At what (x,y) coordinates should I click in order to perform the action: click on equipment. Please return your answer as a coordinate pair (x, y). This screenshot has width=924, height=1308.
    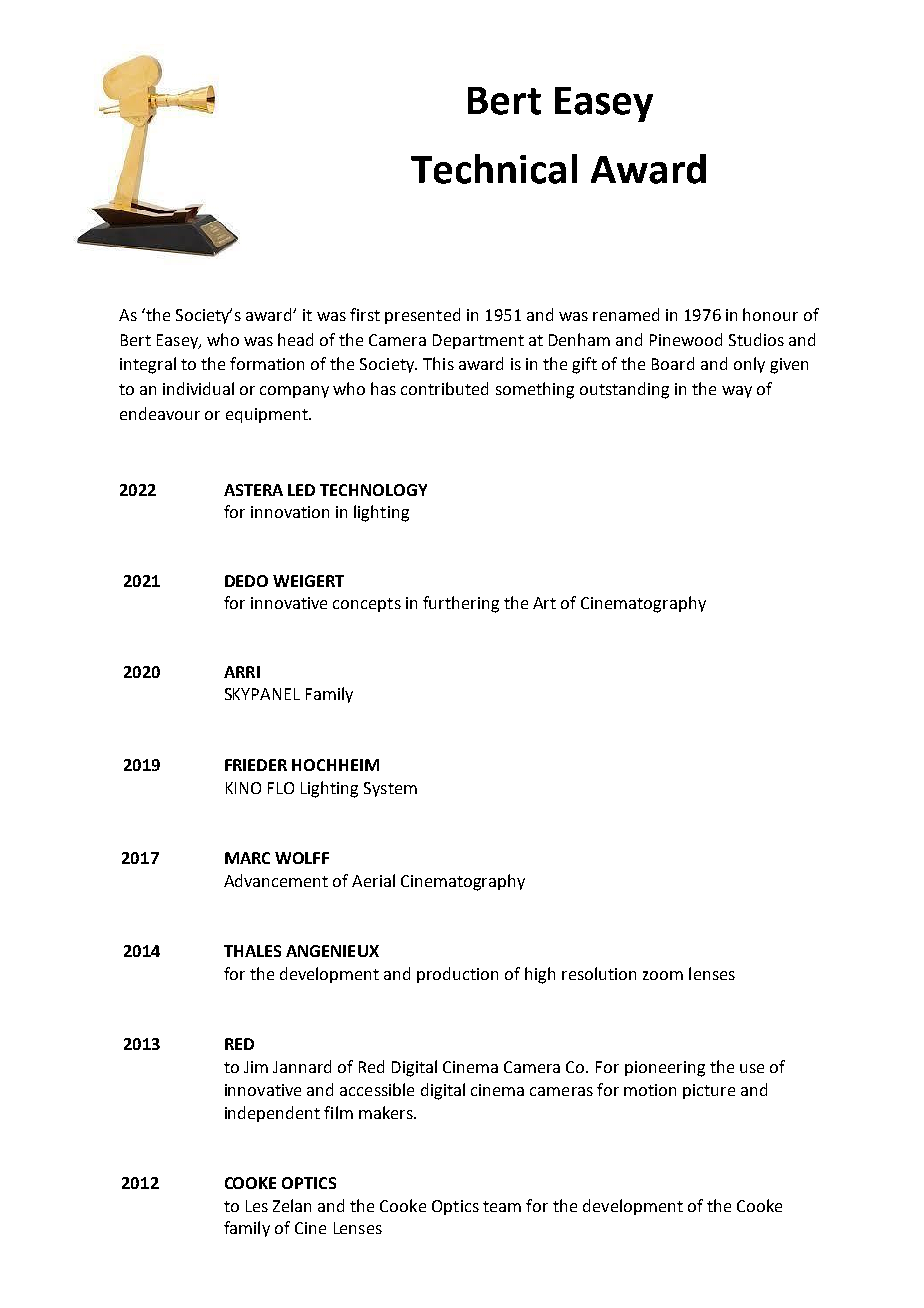
    Looking at the image, I should click on (268, 415).
